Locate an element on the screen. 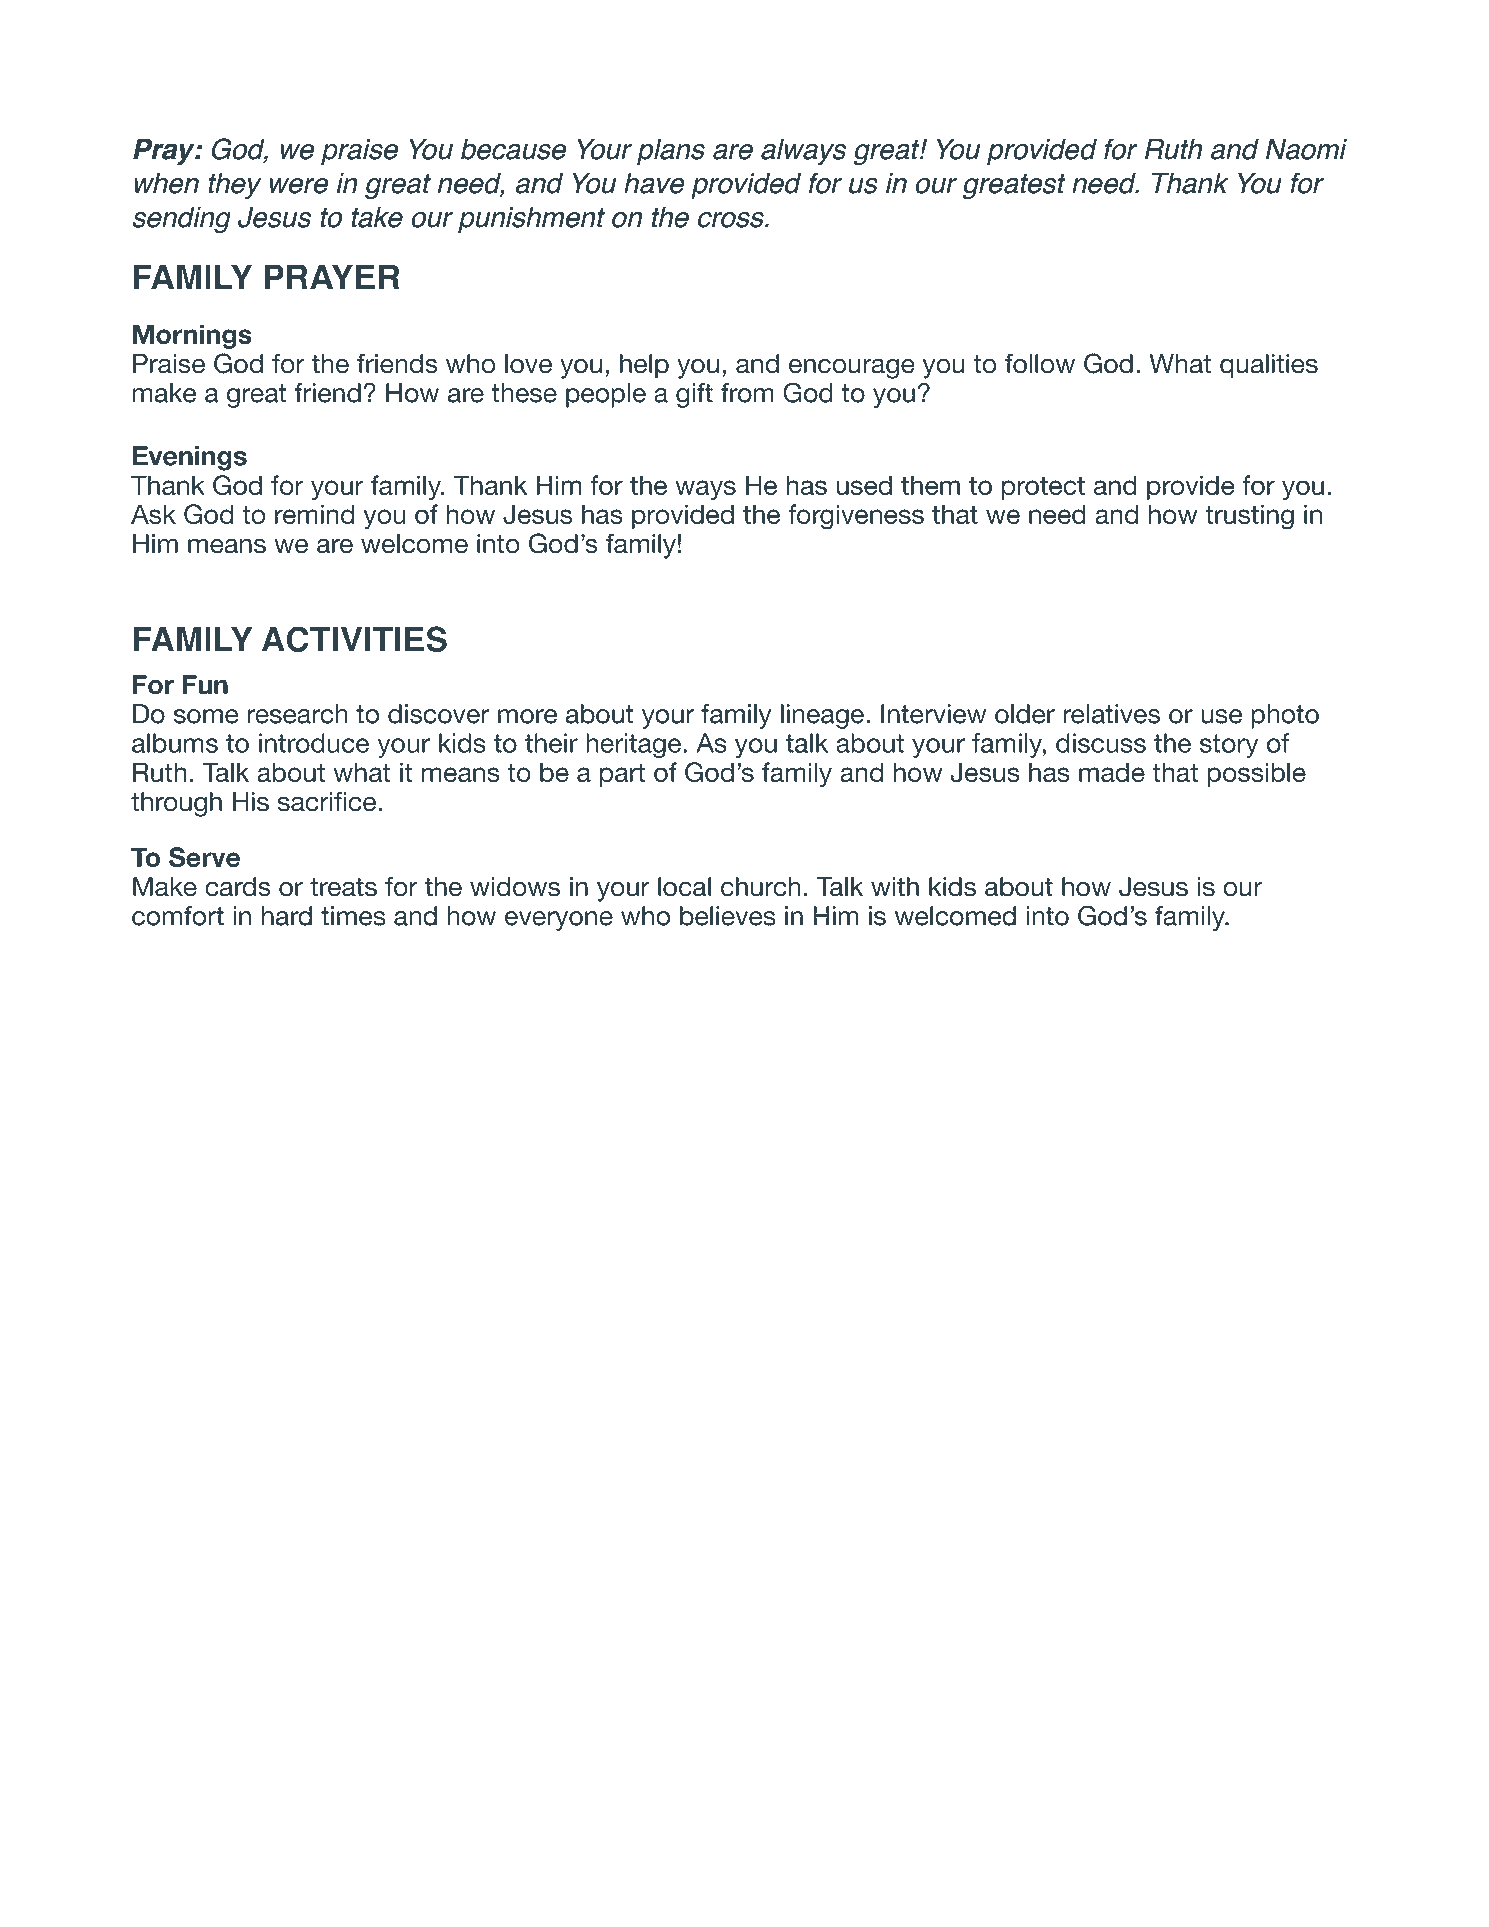 Image resolution: width=1489 pixels, height=1927 pixels. forgiveness is located at coordinates (856, 517).
